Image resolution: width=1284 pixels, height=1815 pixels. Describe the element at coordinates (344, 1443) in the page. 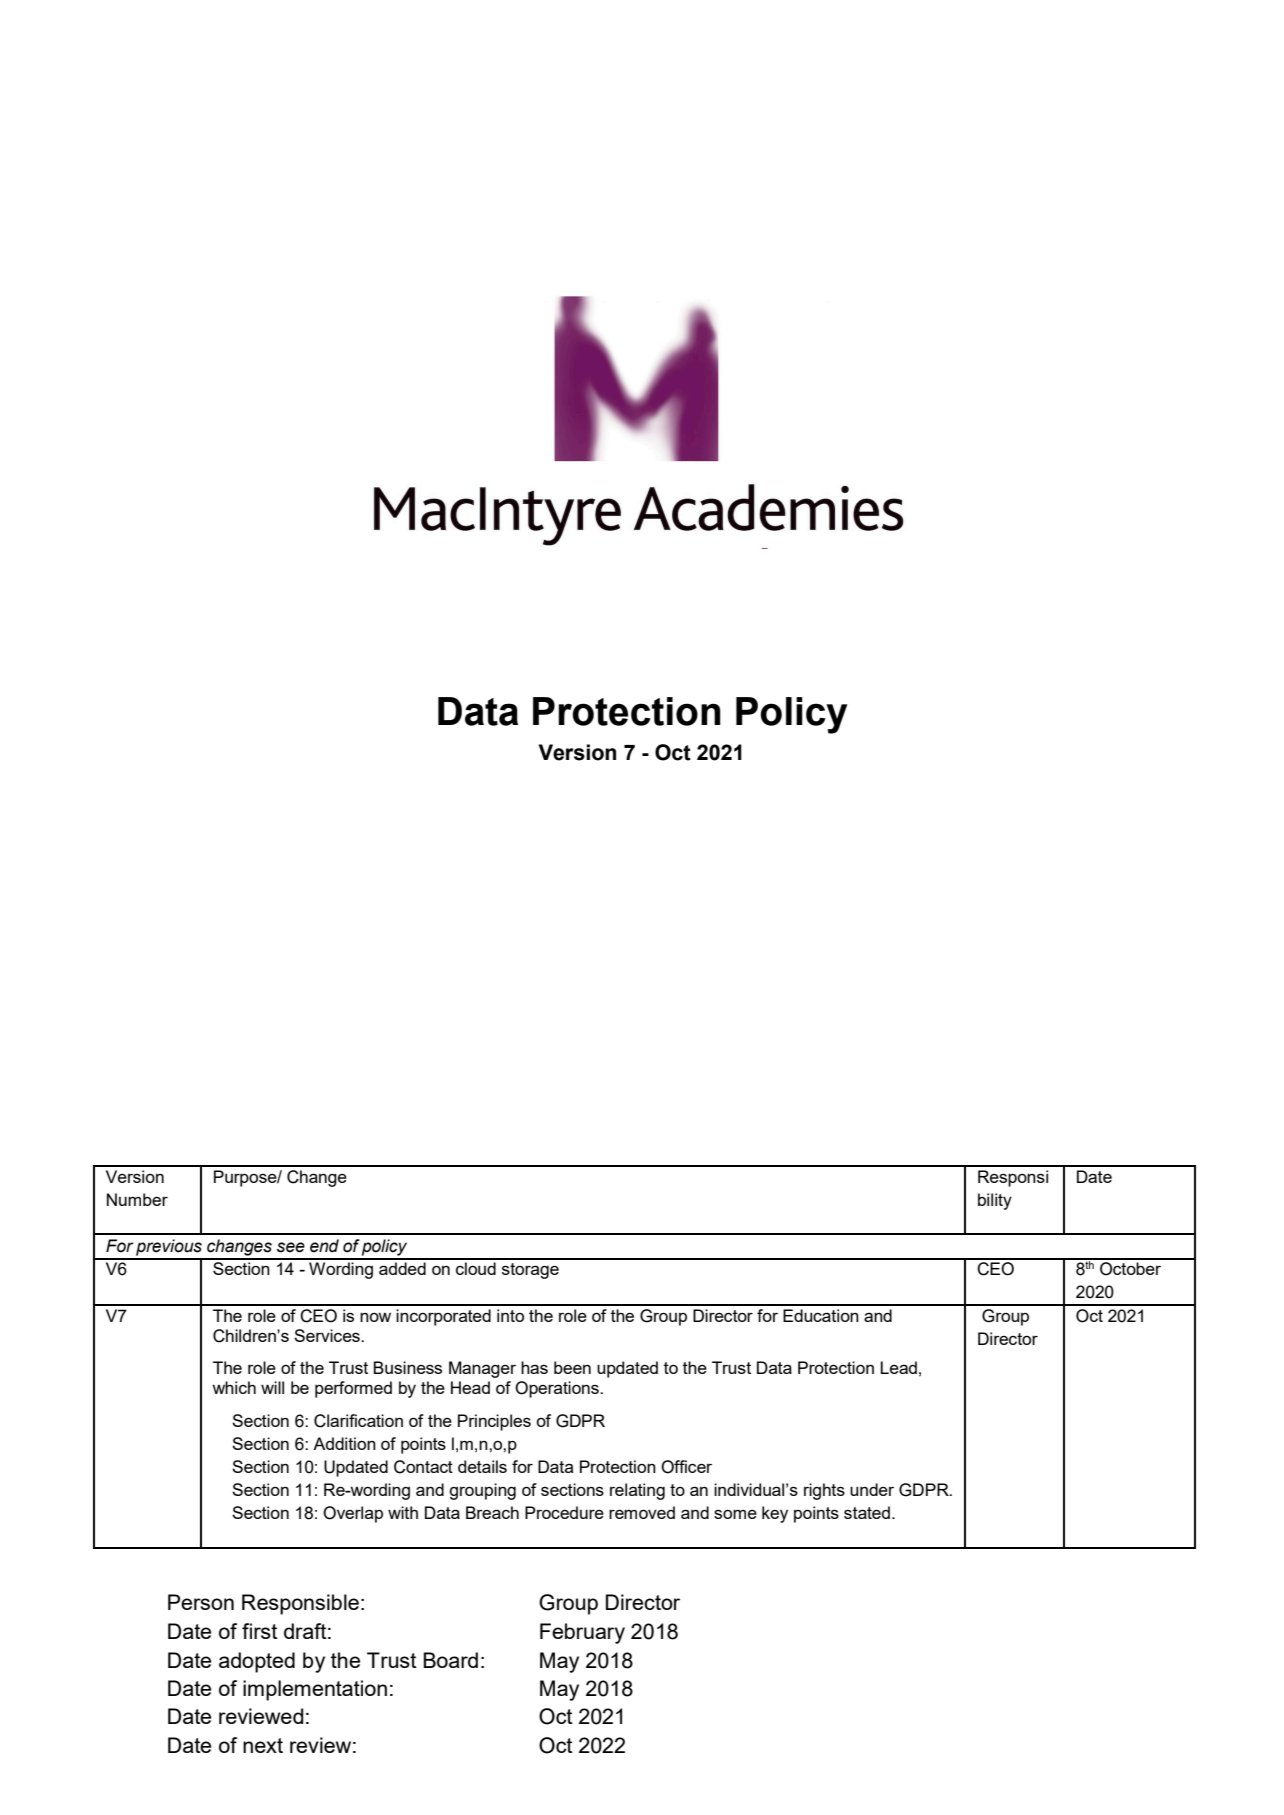

I see `Addition` at that location.
